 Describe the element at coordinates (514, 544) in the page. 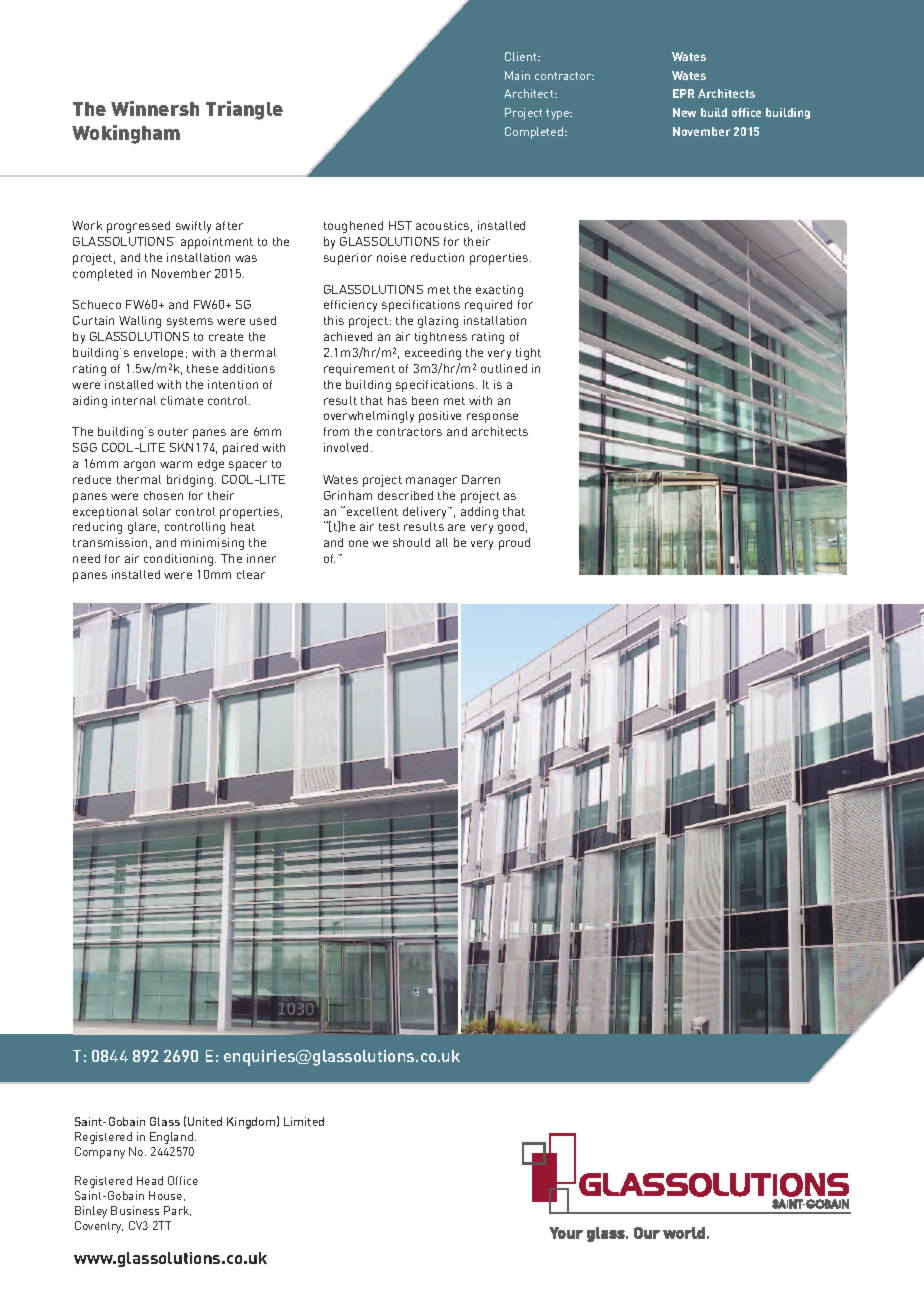

I see `proud` at that location.
